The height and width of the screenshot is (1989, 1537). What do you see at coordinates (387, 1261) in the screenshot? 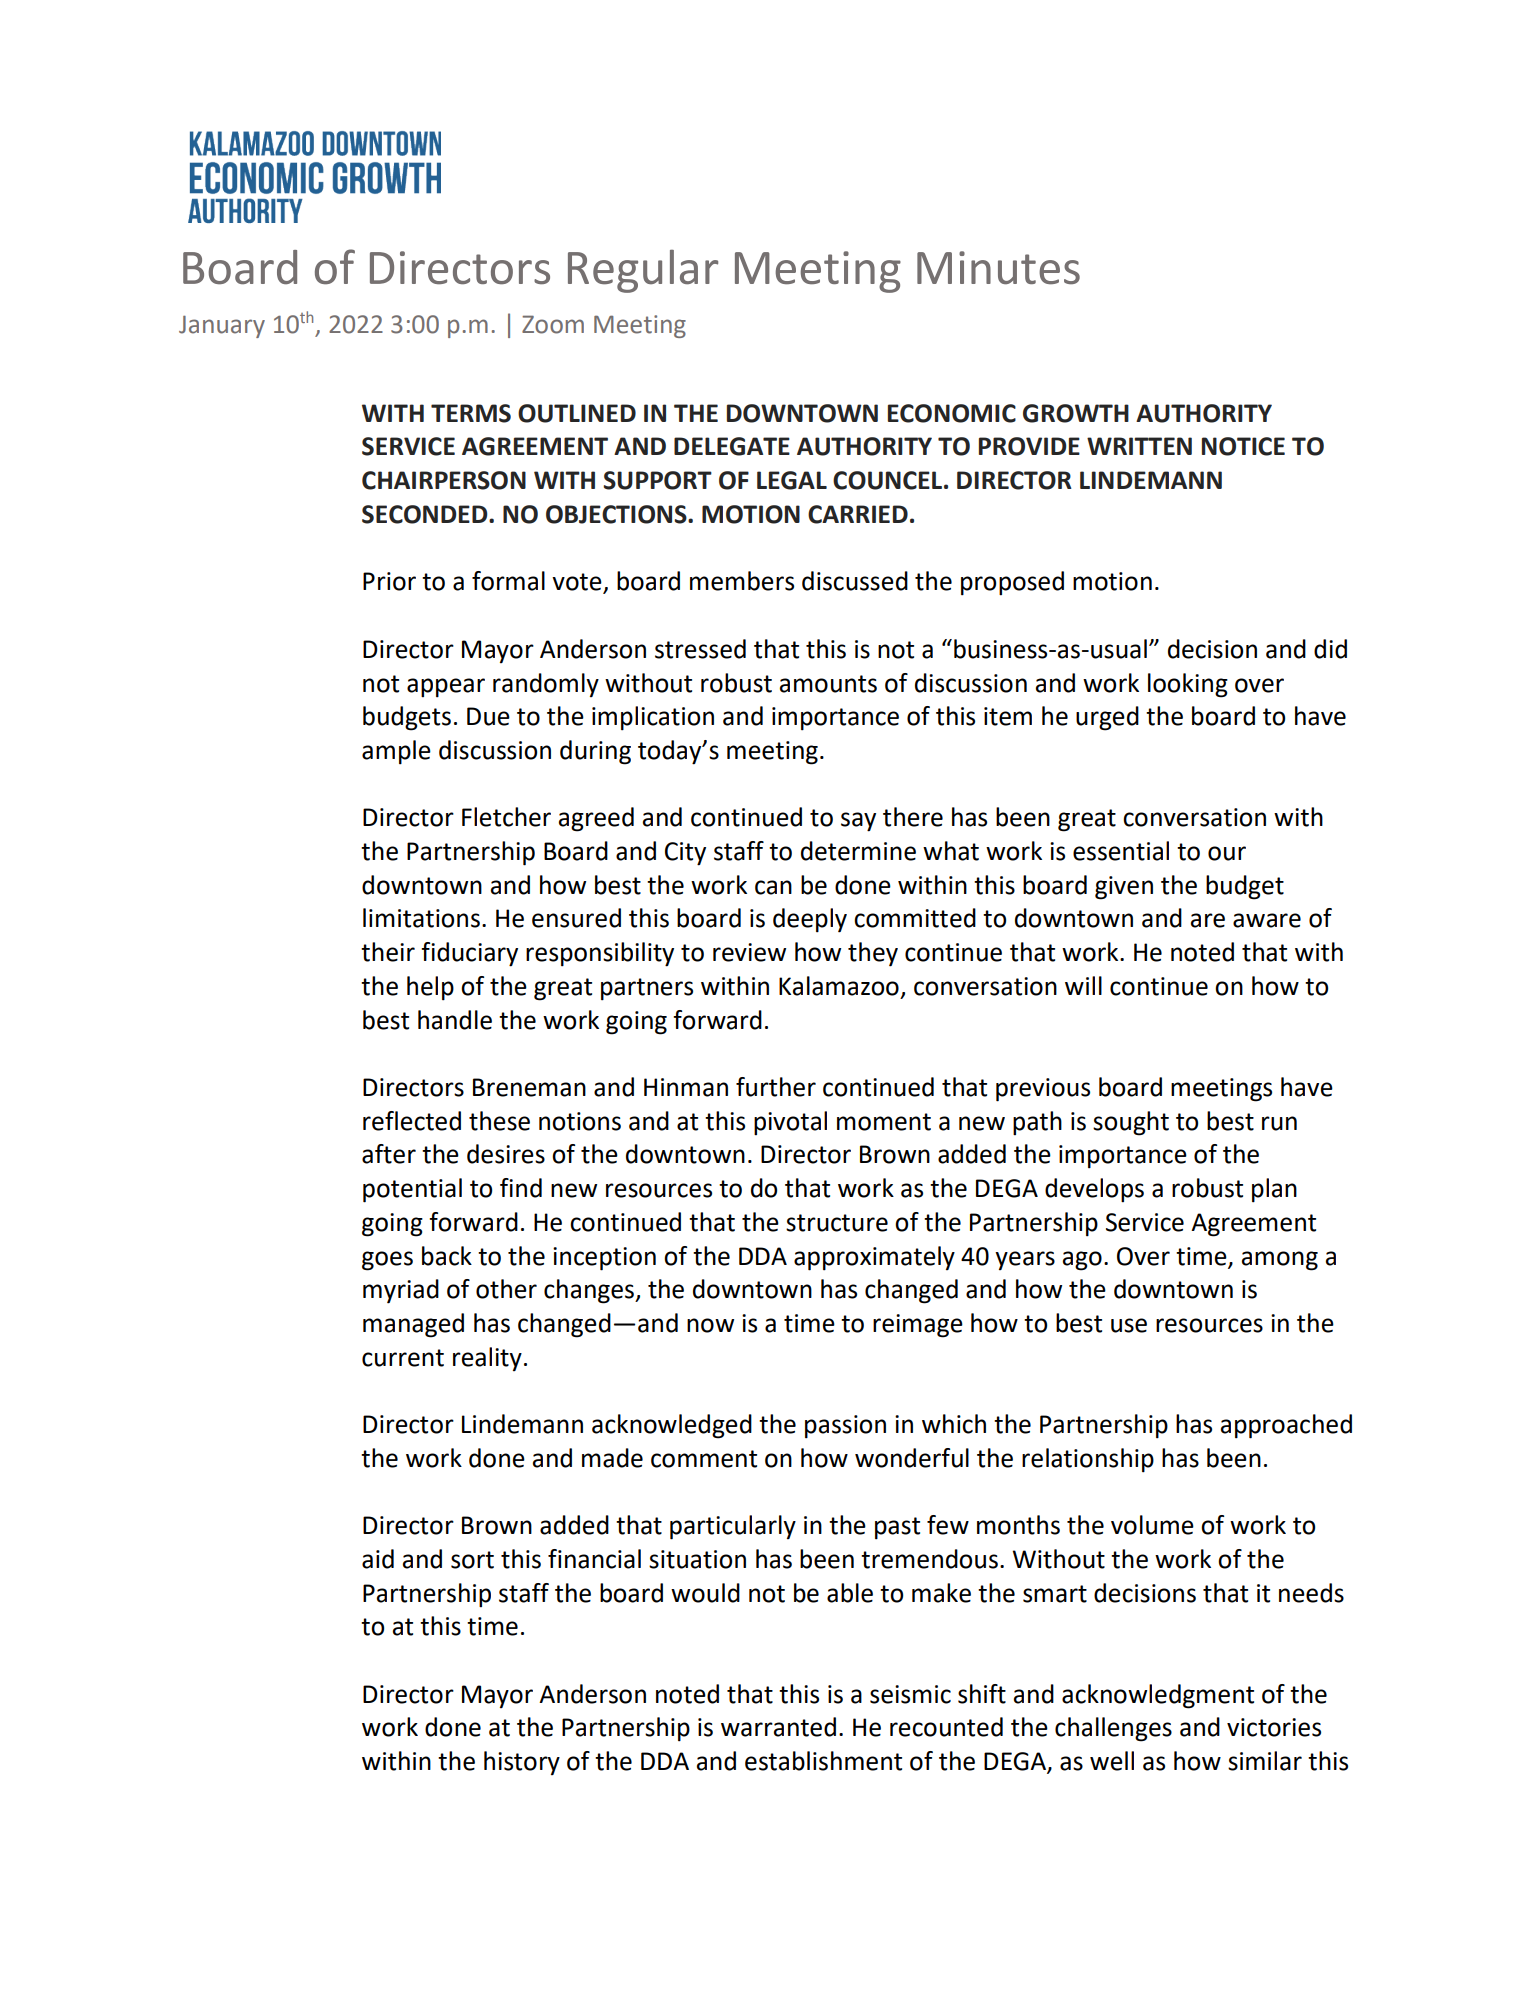
I see `goes` at bounding box center [387, 1261].
